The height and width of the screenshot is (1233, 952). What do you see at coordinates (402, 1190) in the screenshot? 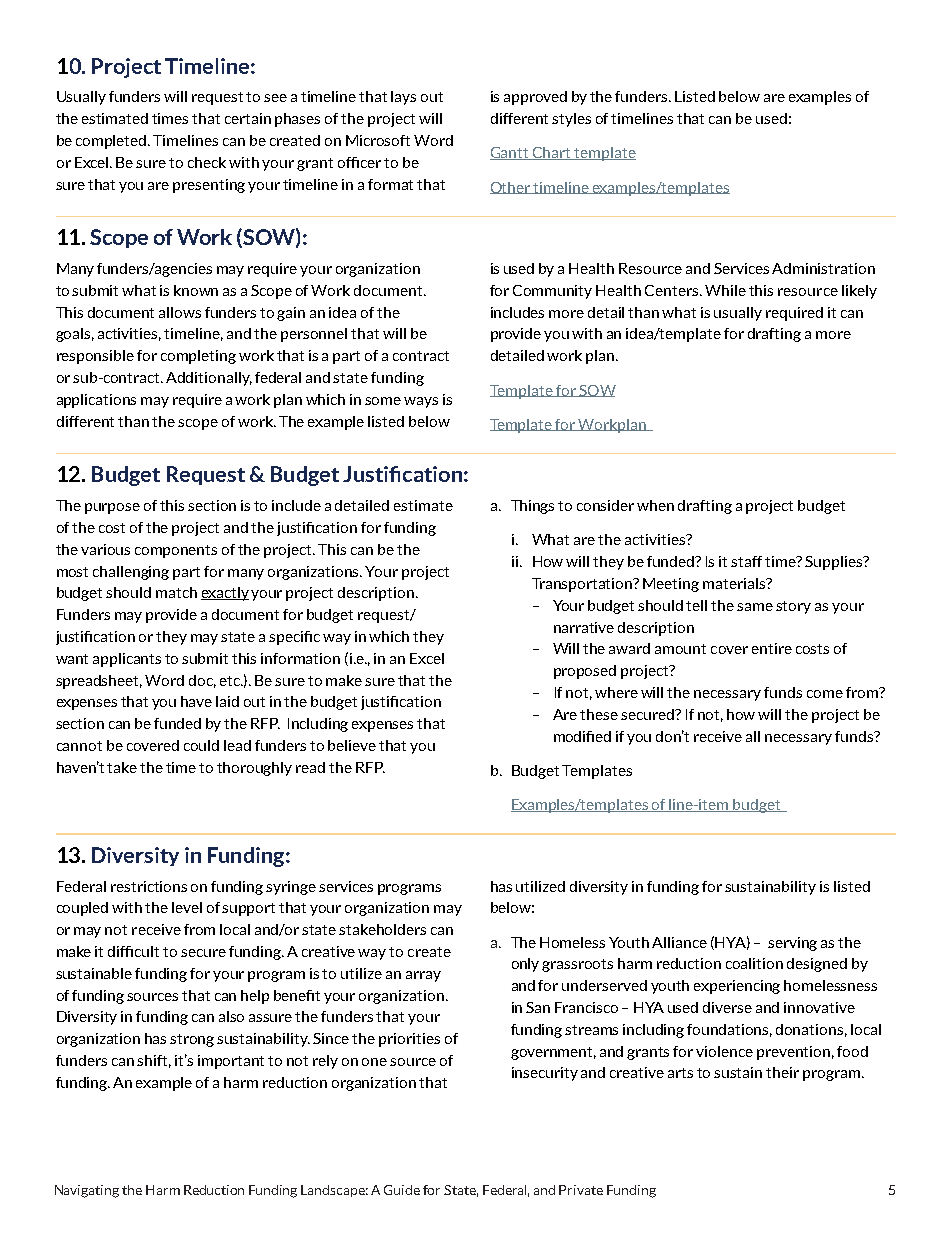
I see `Guide` at bounding box center [402, 1190].
